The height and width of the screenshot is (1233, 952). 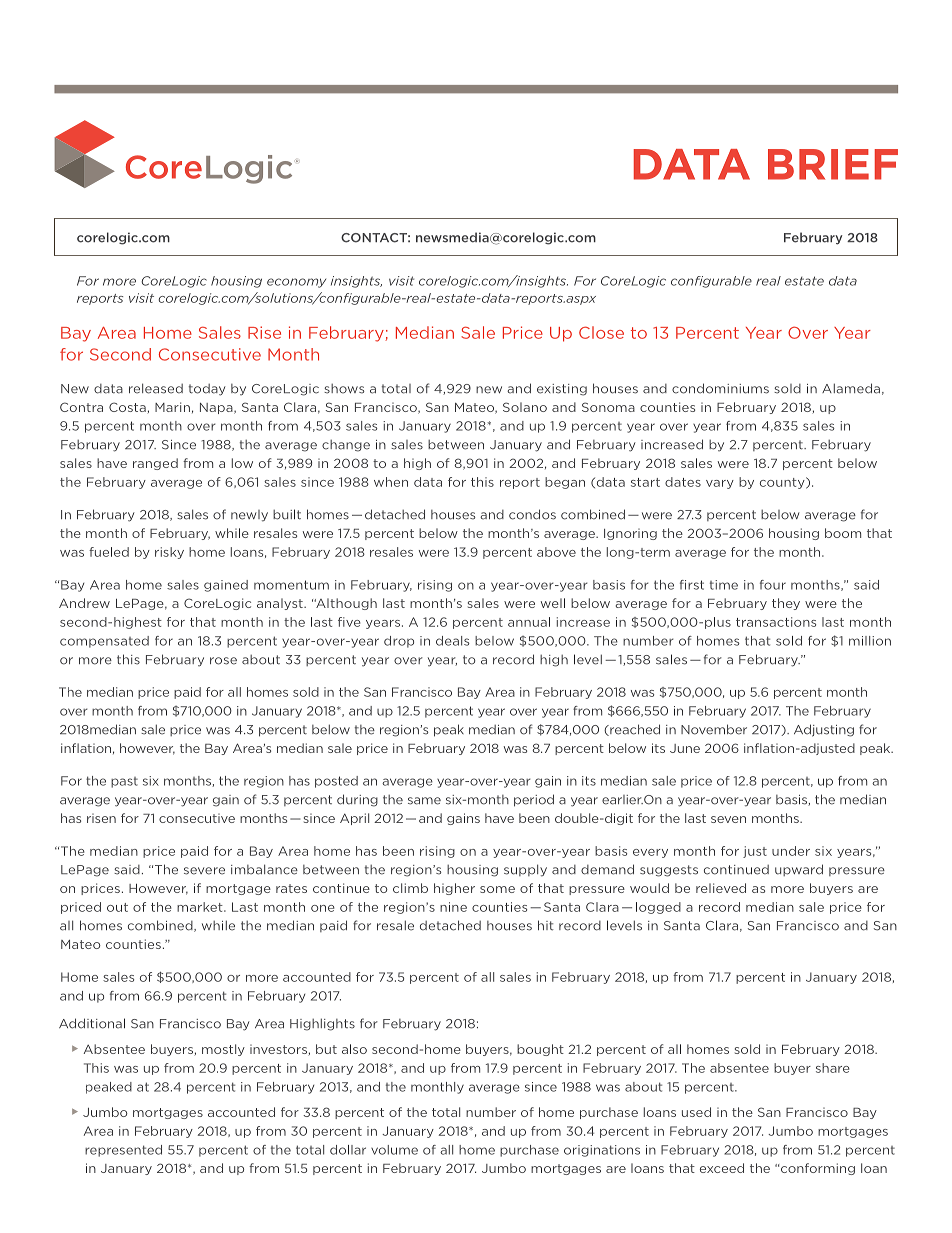 What do you see at coordinates (123, 1151) in the screenshot?
I see `represented` at bounding box center [123, 1151].
